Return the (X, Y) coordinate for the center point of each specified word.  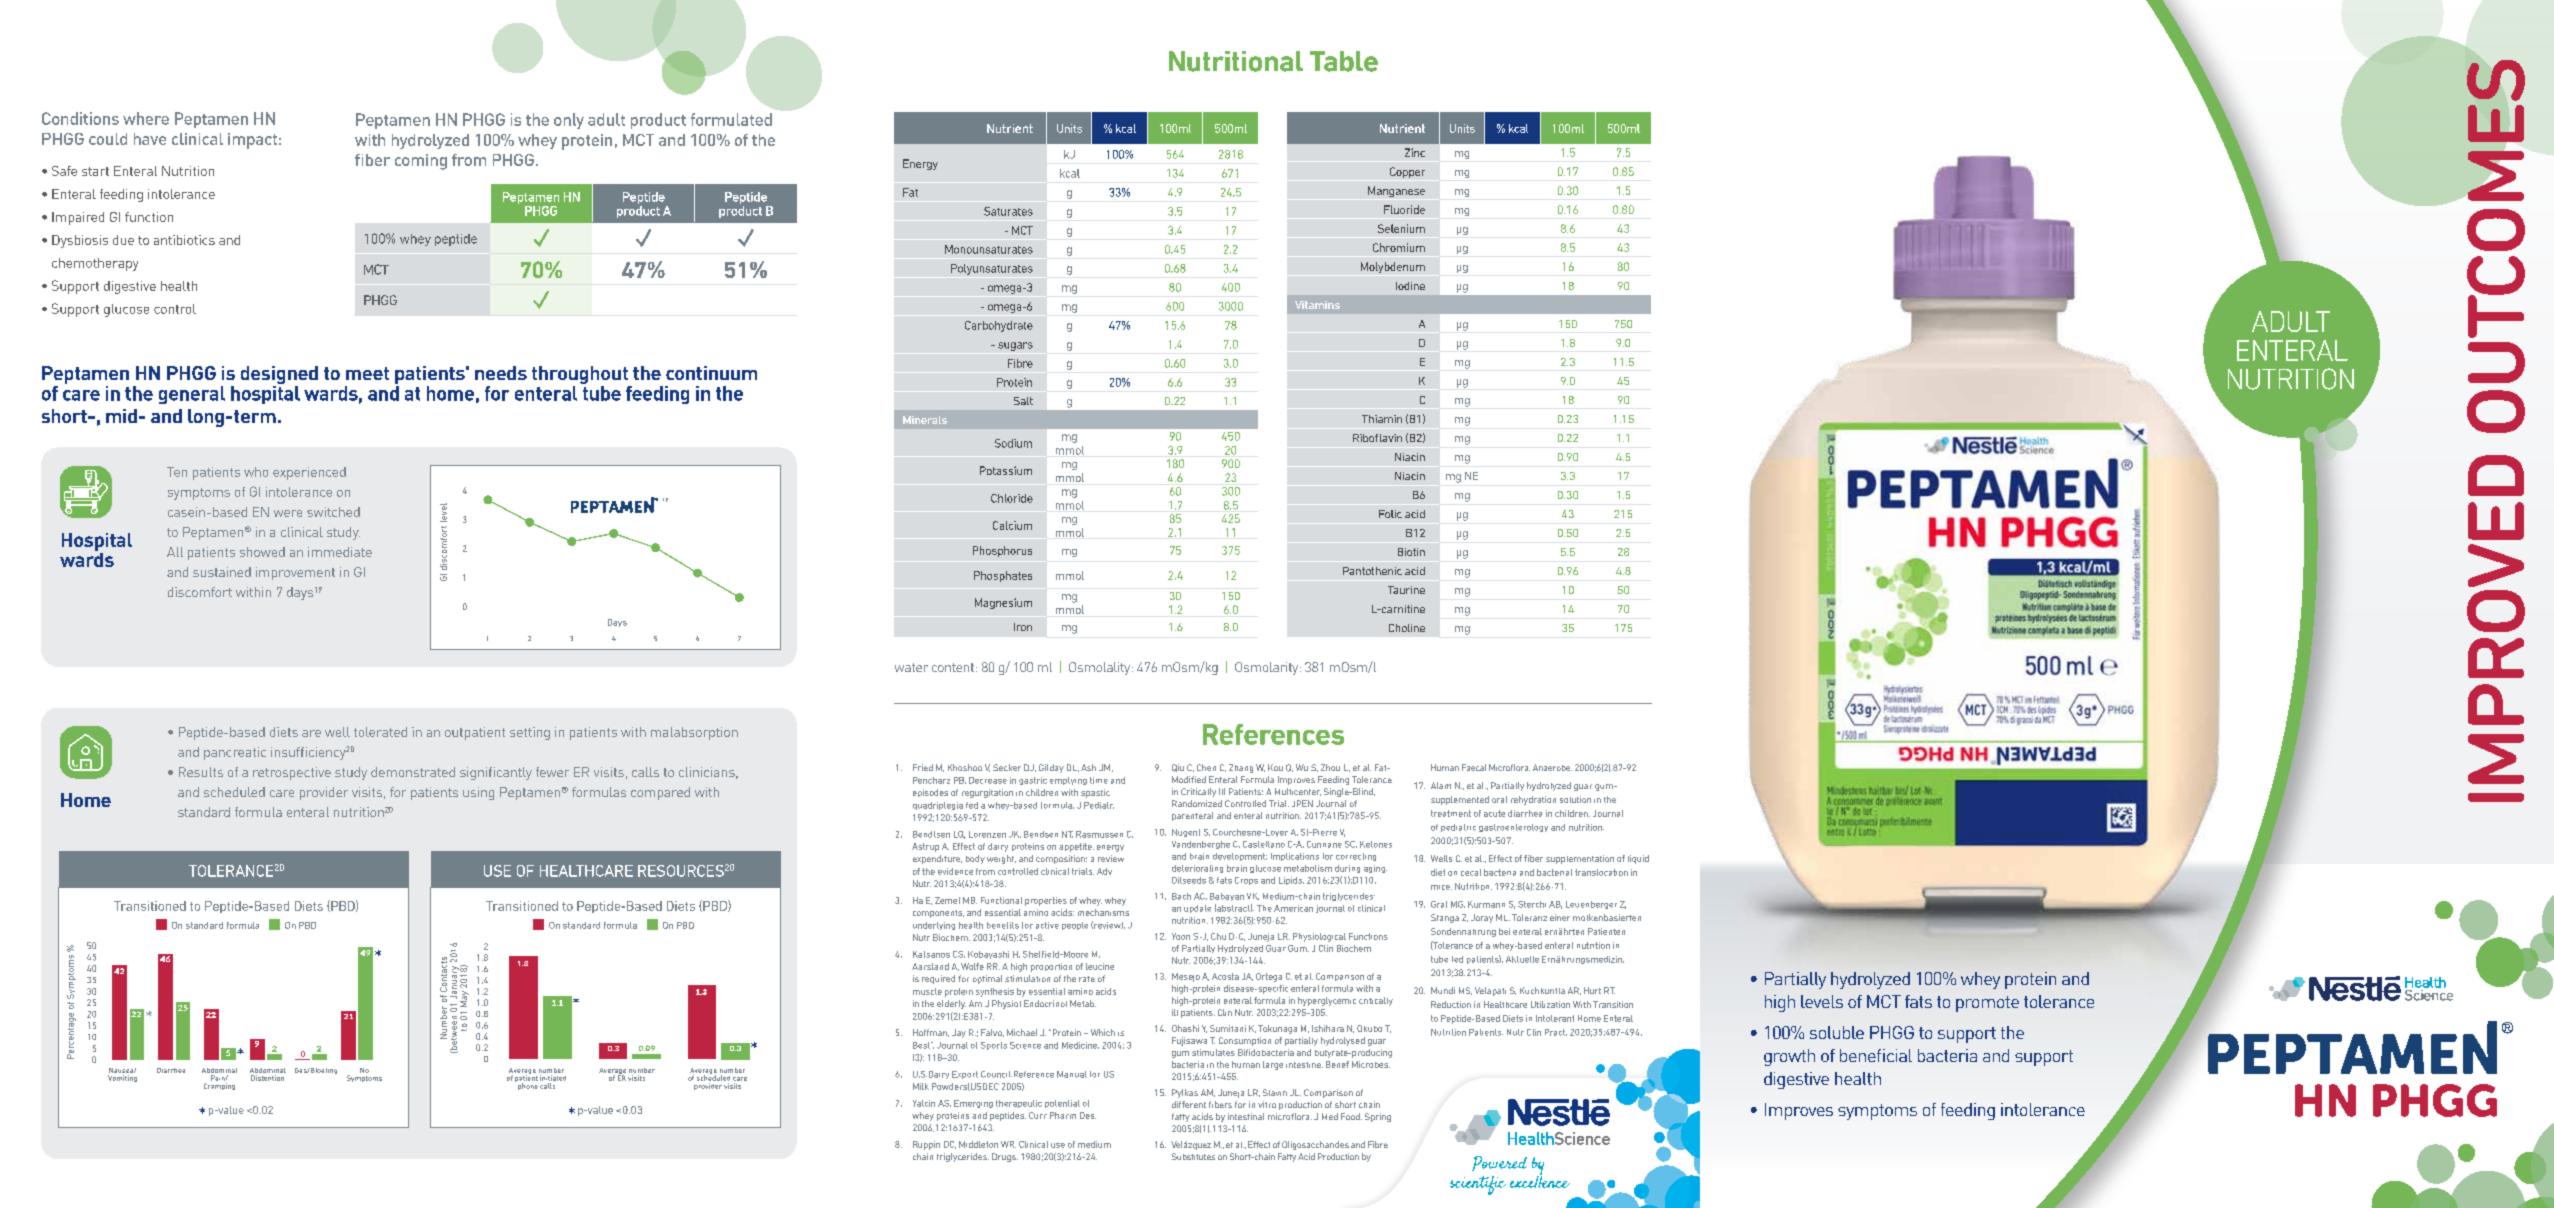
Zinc (1415, 152)
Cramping (219, 1086)
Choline (1407, 628)
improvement (295, 573)
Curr (1038, 1115)
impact (252, 141)
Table (1344, 61)
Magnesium (1003, 603)
